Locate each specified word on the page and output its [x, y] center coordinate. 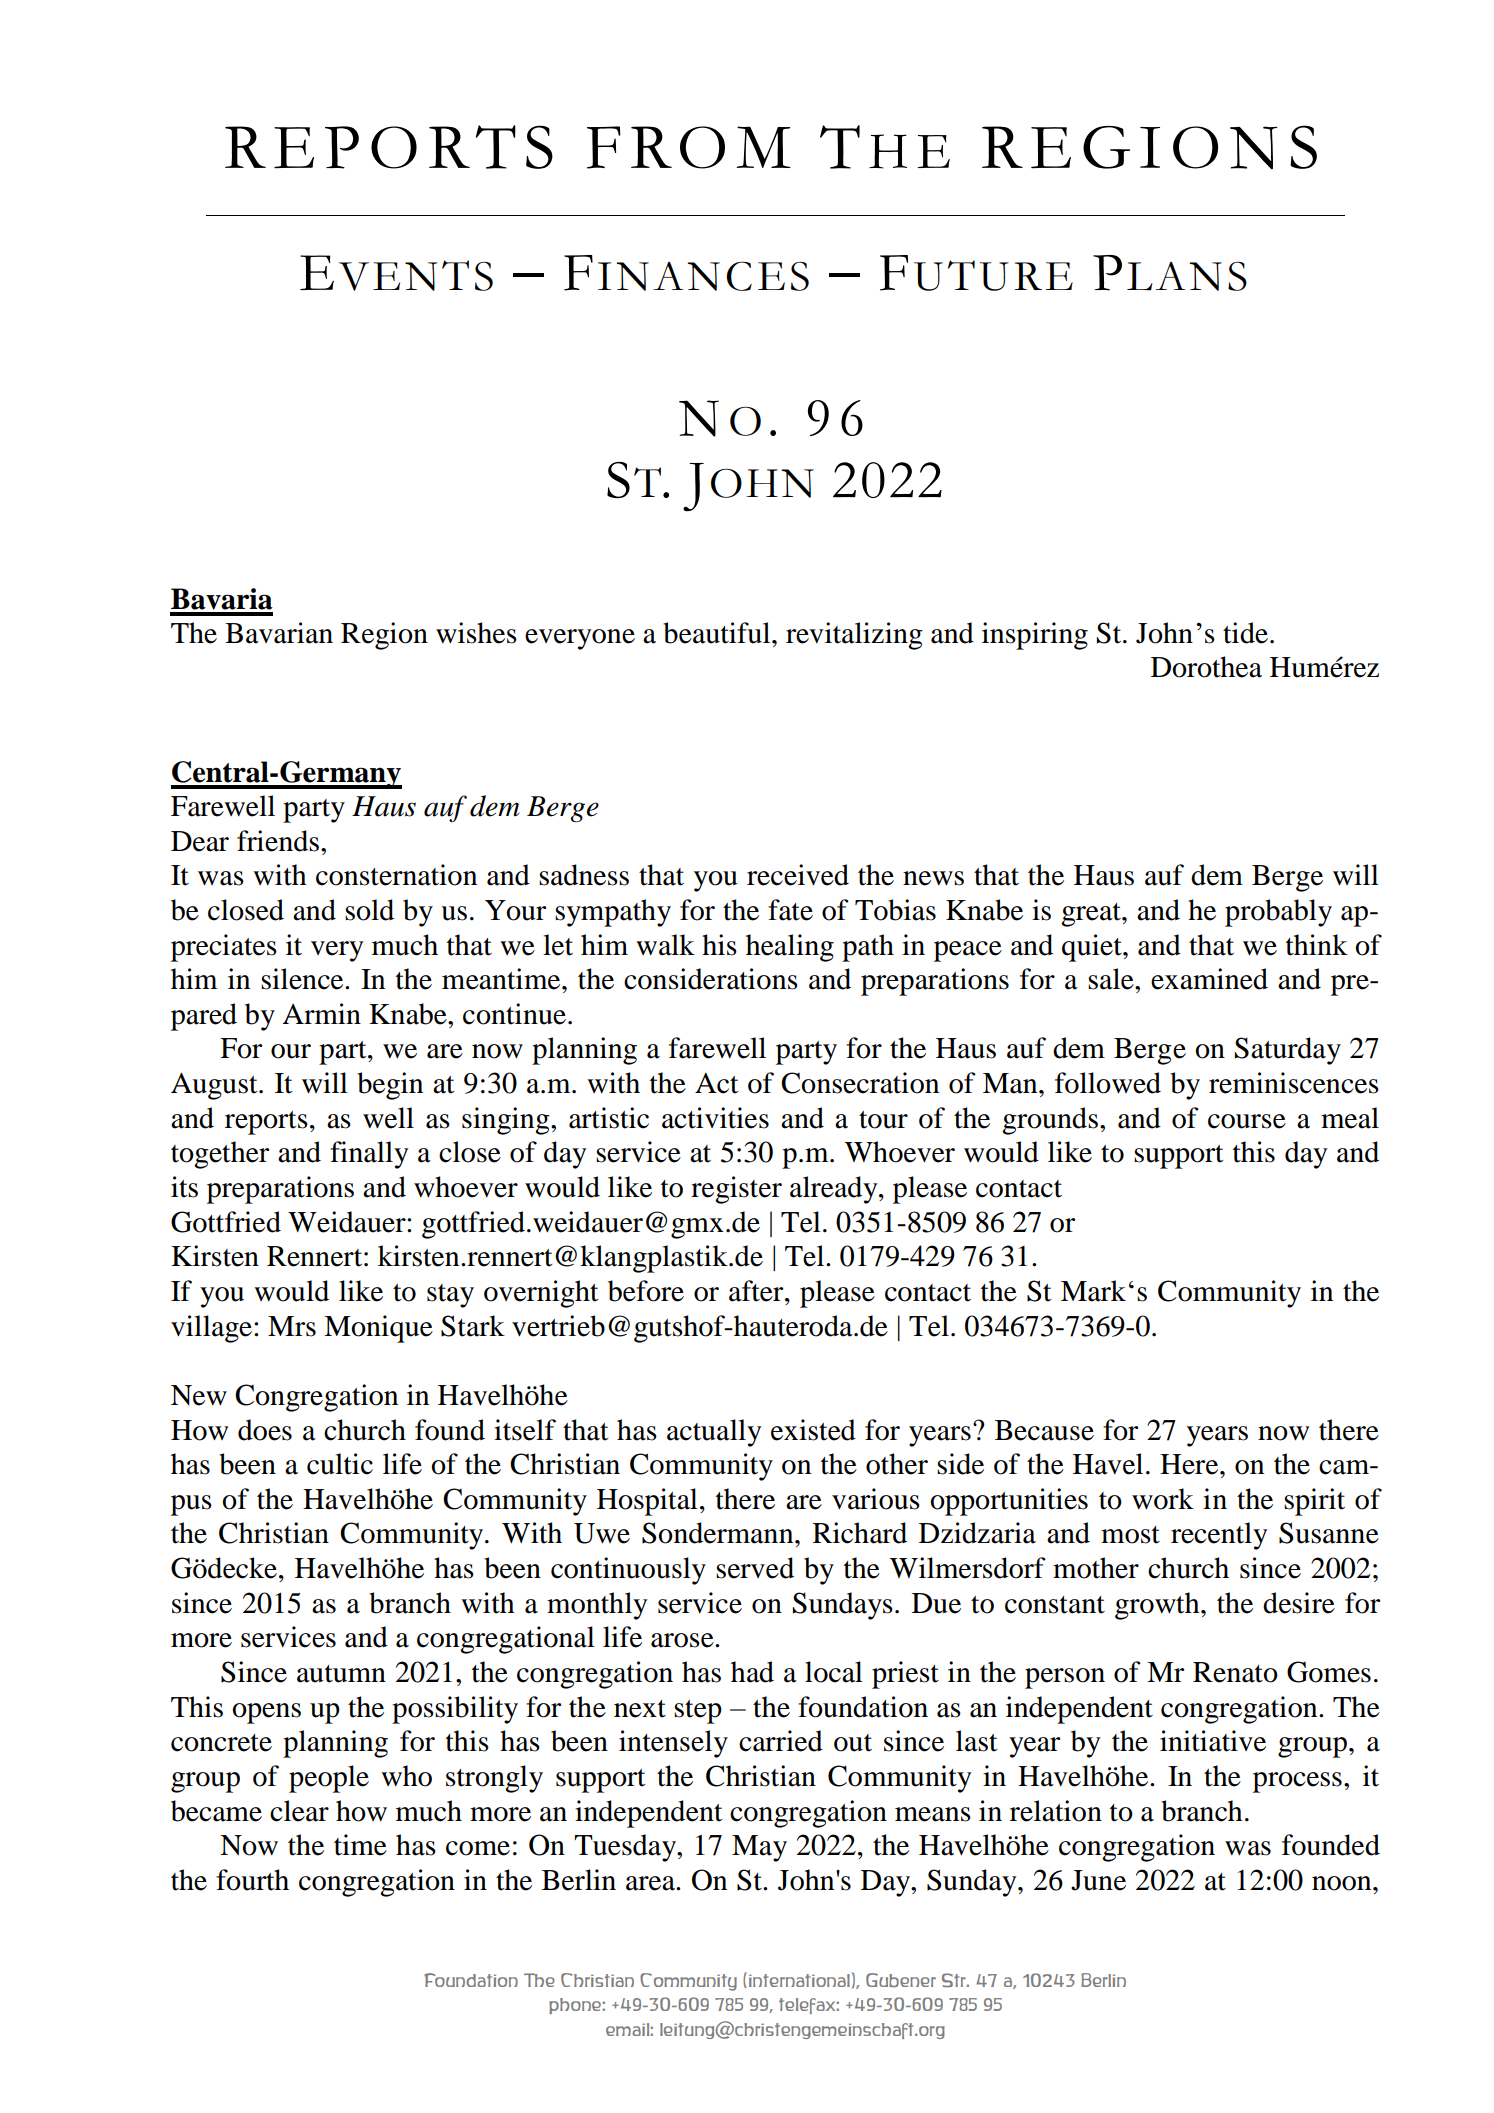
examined [1209, 979]
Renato [1235, 1672]
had [752, 1672]
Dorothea [1206, 667]
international [799, 1980]
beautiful [718, 633]
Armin [321, 1013]
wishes [476, 633]
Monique [378, 1329]
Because [1044, 1430]
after [757, 1291]
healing [790, 948]
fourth [252, 1880]
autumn [341, 1674]
